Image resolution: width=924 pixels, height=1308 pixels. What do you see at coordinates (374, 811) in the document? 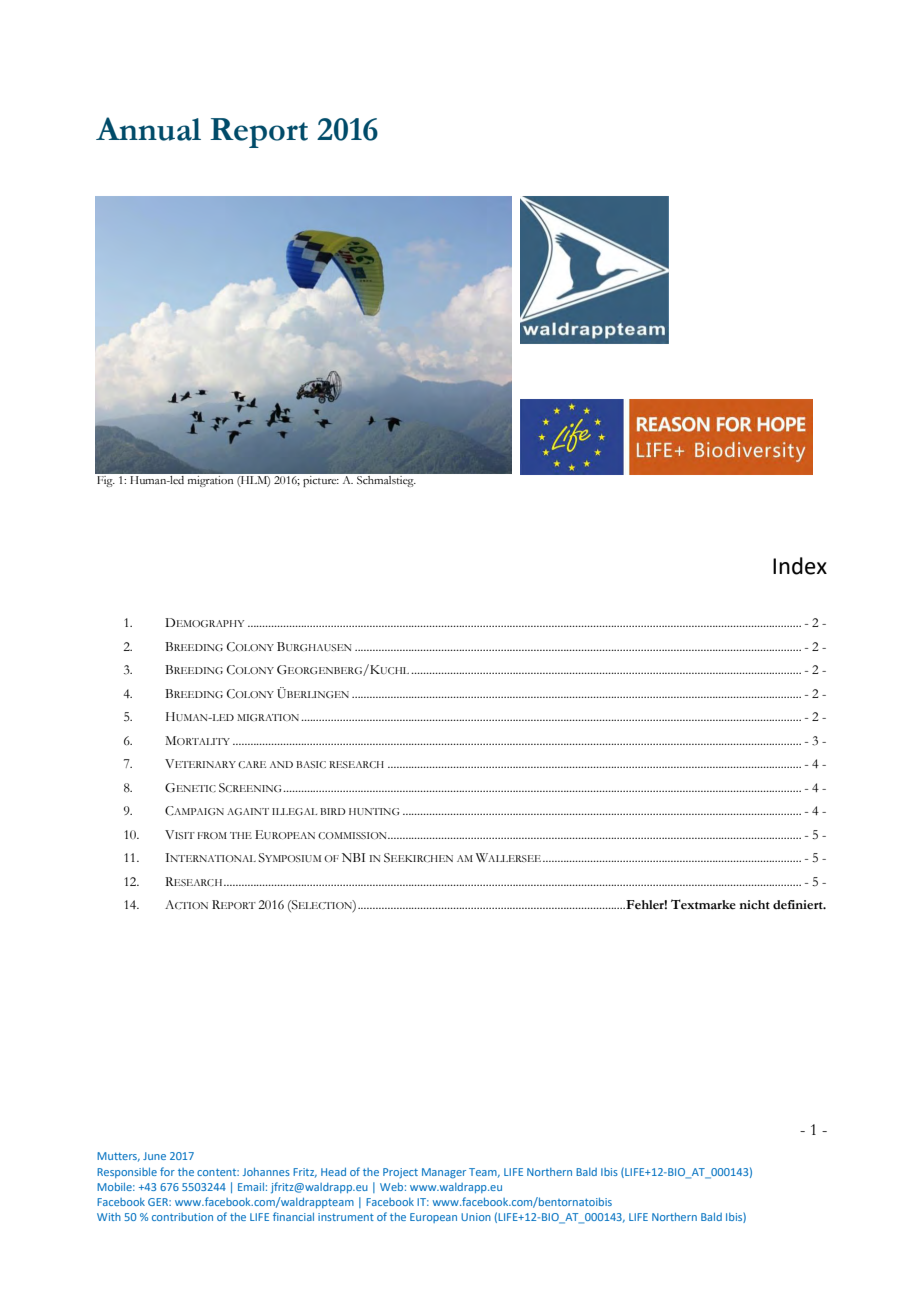
I see `HUNTING` at bounding box center [374, 811].
